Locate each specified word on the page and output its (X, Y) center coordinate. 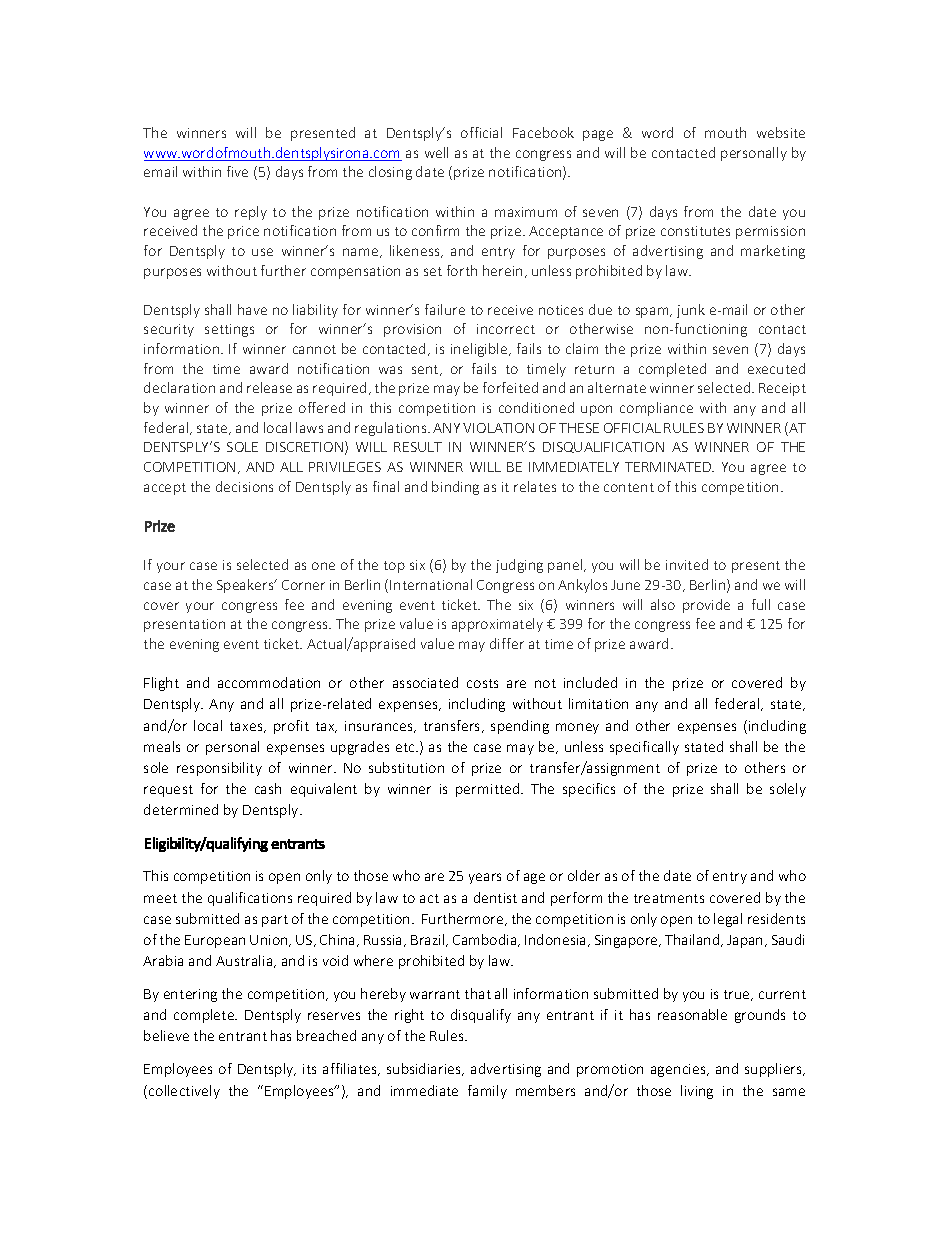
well (436, 152)
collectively (184, 1092)
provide (706, 606)
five (237, 171)
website (781, 132)
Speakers (246, 586)
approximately (497, 625)
